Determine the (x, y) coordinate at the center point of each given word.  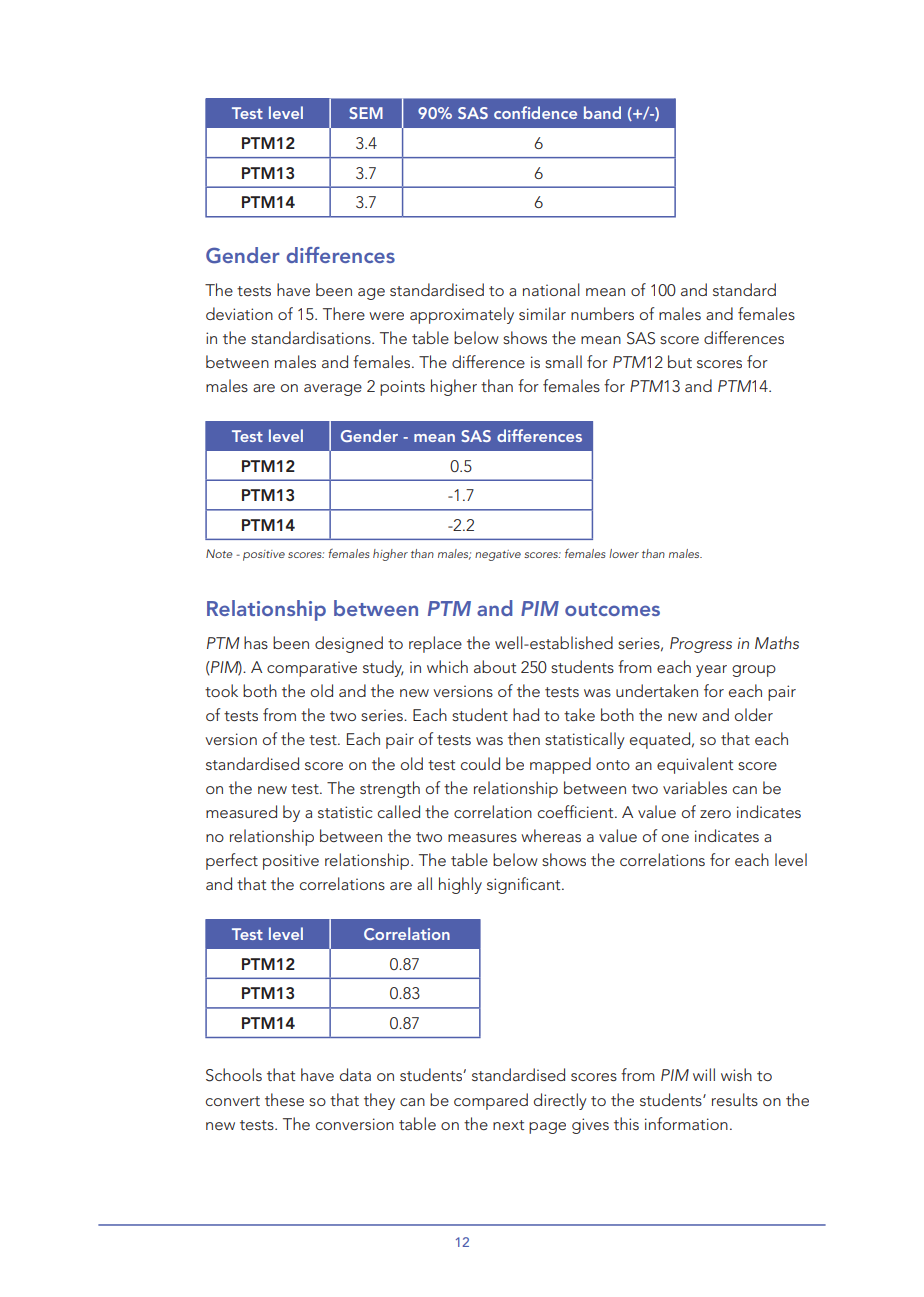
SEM (366, 113)
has (256, 642)
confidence (535, 112)
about (495, 666)
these (284, 1099)
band (602, 112)
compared (491, 1101)
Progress (701, 645)
